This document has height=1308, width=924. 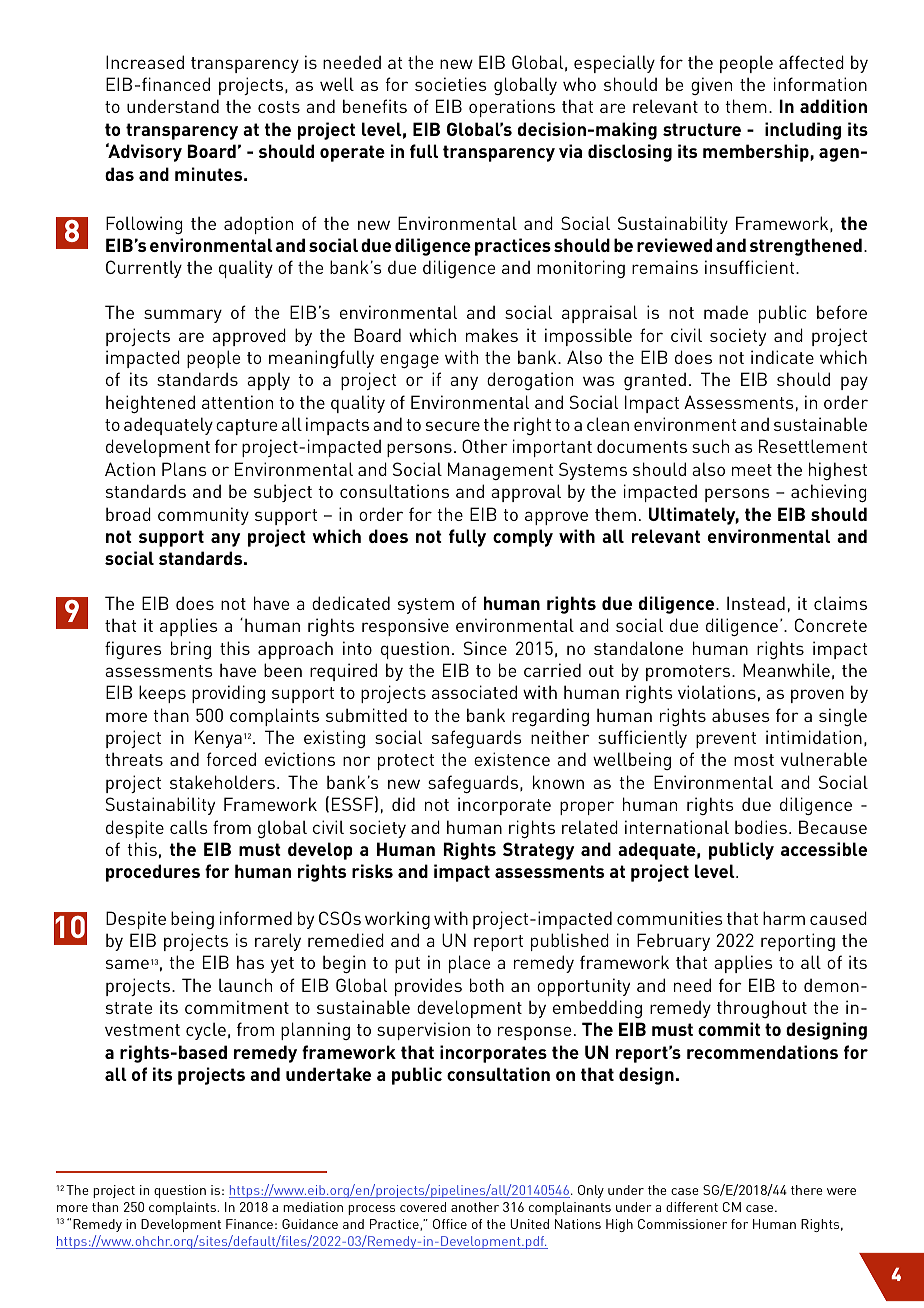 I want to click on makes, so click(x=492, y=335).
